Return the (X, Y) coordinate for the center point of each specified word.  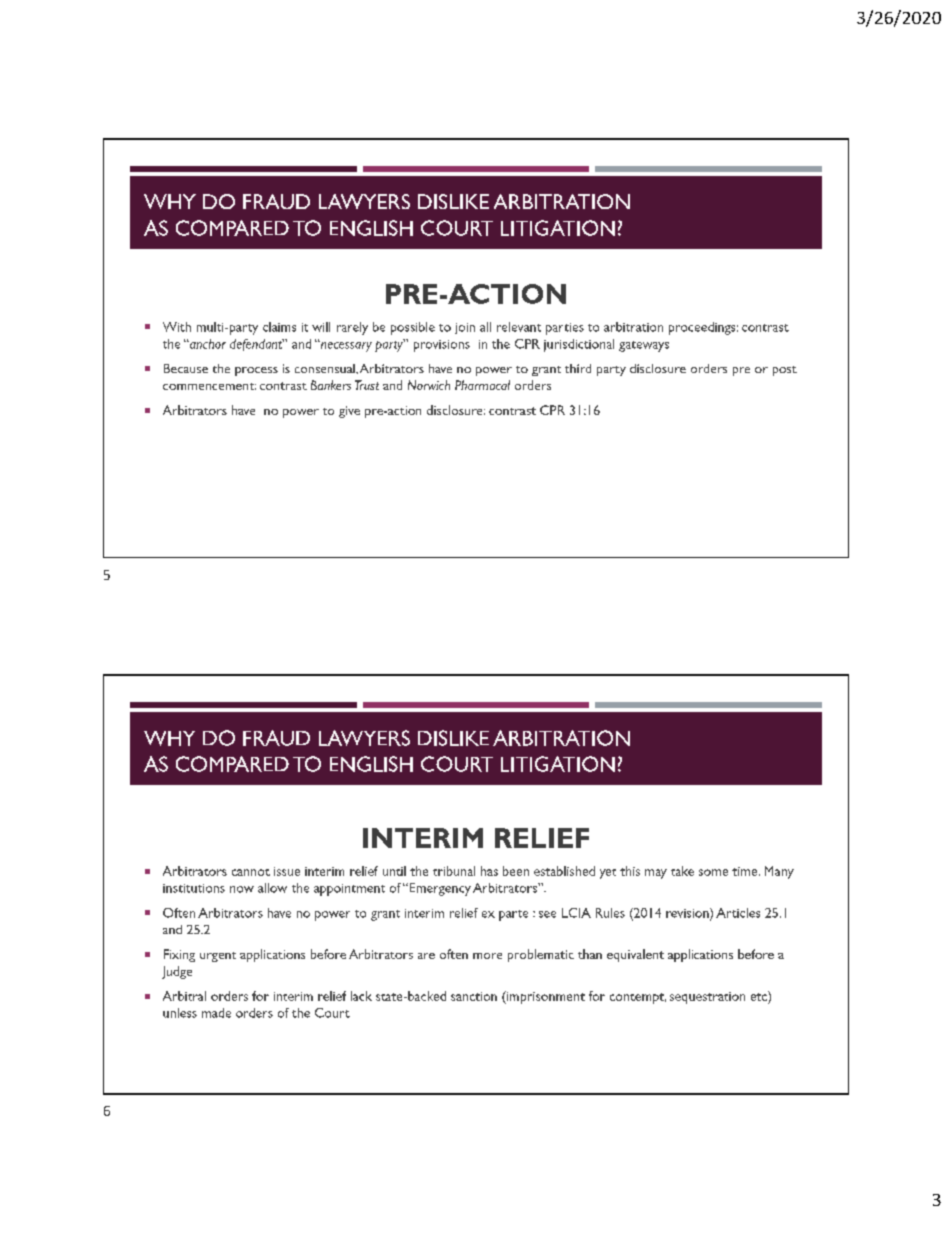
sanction (474, 996)
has (489, 871)
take (682, 871)
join (465, 328)
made (216, 1013)
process (256, 371)
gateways (644, 346)
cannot (251, 872)
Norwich (429, 385)
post (785, 371)
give (349, 412)
